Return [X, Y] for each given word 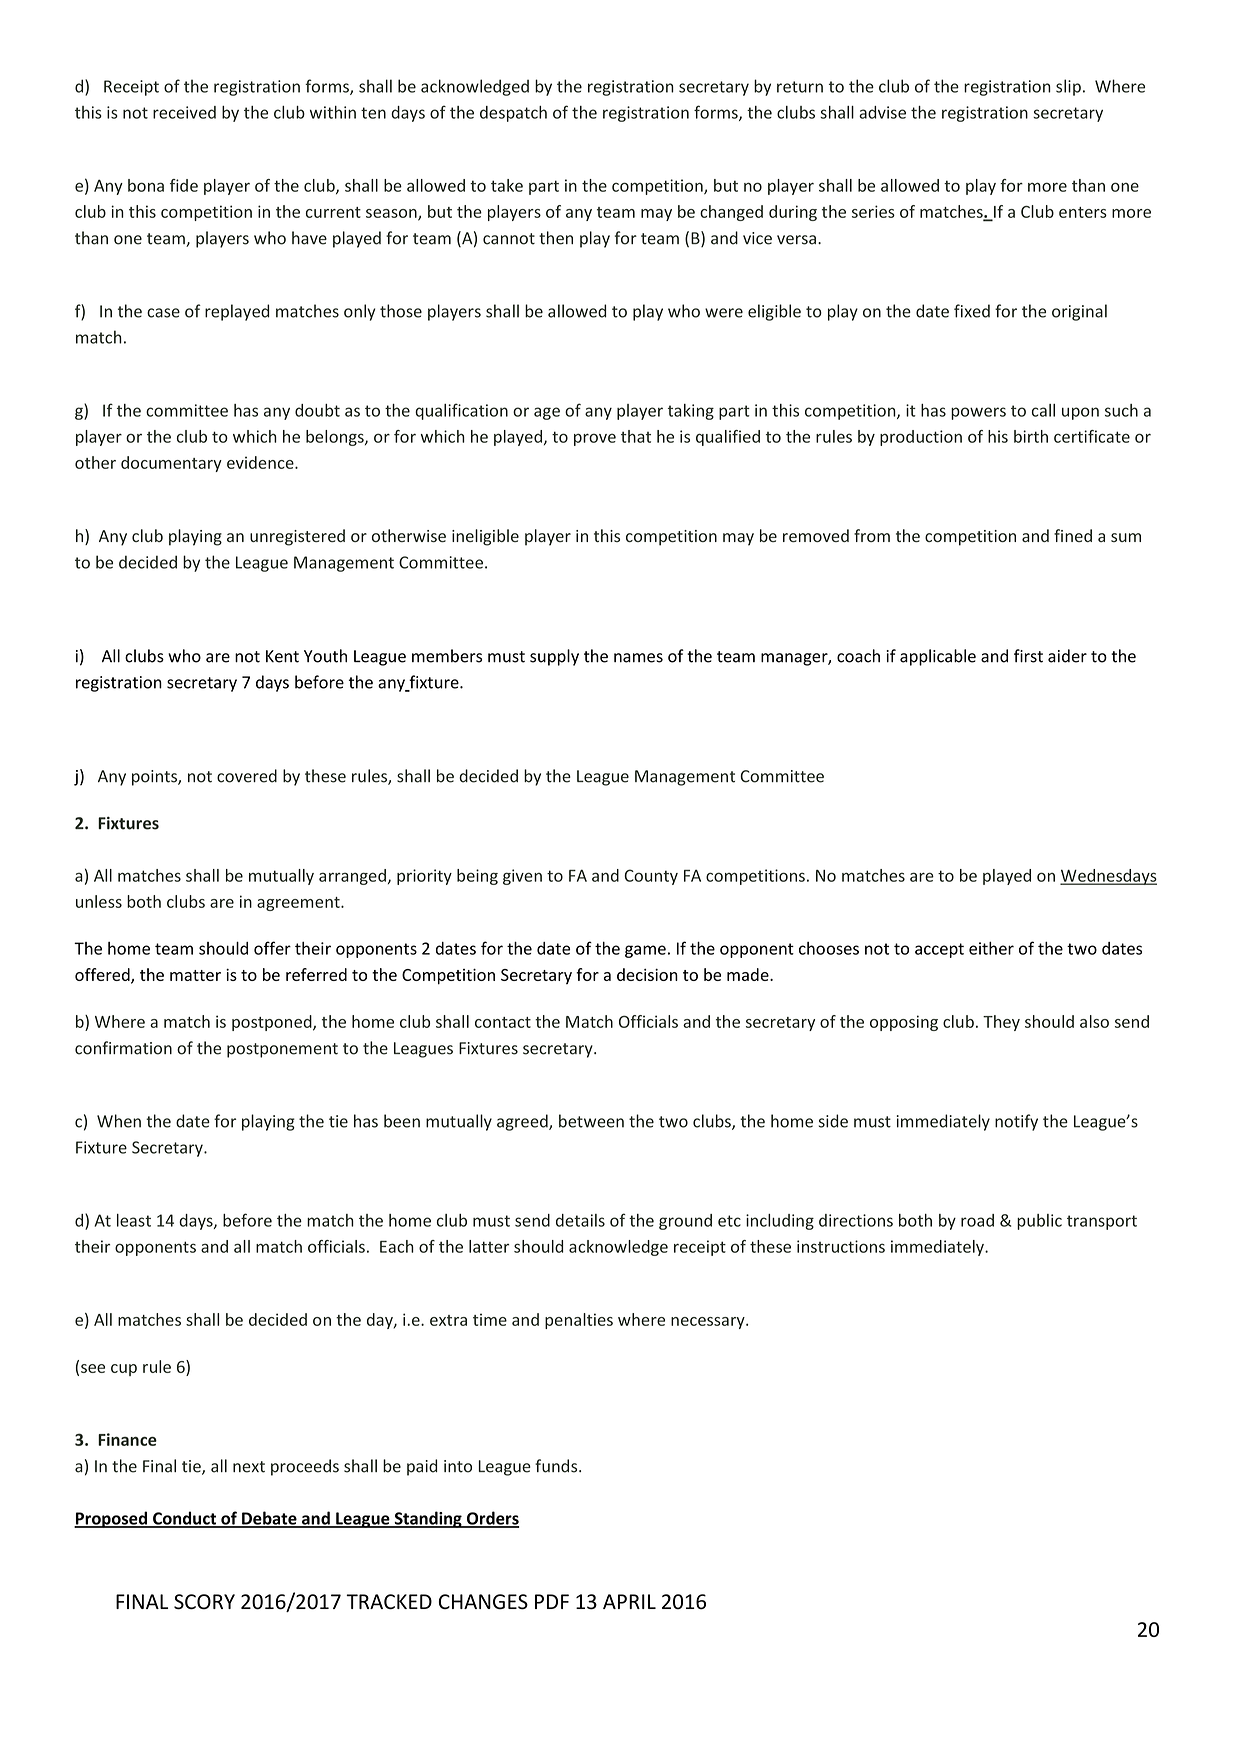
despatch [513, 114]
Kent [282, 656]
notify [1016, 1122]
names [638, 658]
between [591, 1121]
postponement [282, 1050]
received [184, 112]
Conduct [184, 1519]
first [1028, 656]
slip [1068, 87]
